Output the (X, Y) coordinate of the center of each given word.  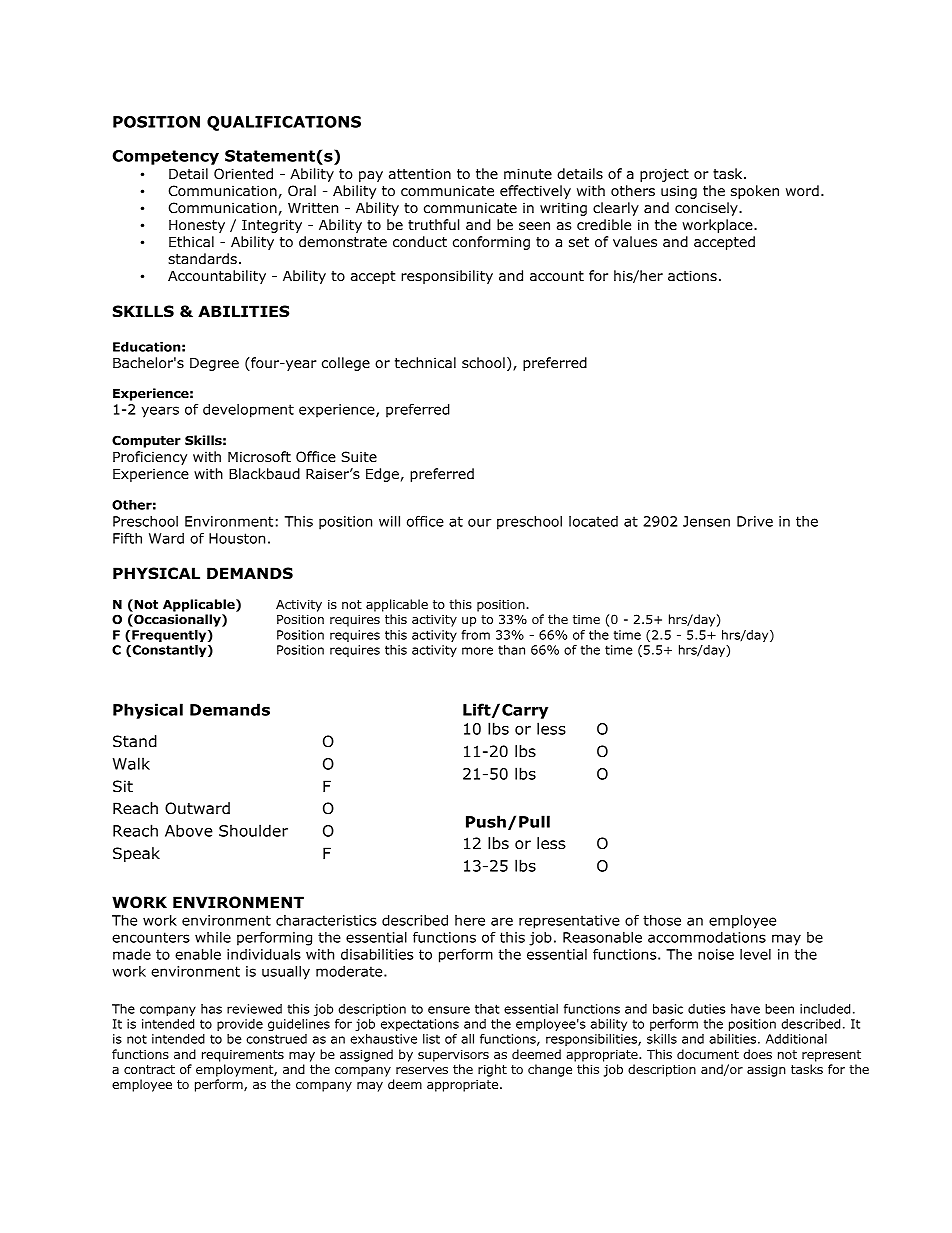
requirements (243, 1056)
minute (528, 173)
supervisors (453, 1056)
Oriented (243, 173)
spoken (755, 192)
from (475, 635)
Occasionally (177, 620)
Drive (755, 521)
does (757, 1054)
